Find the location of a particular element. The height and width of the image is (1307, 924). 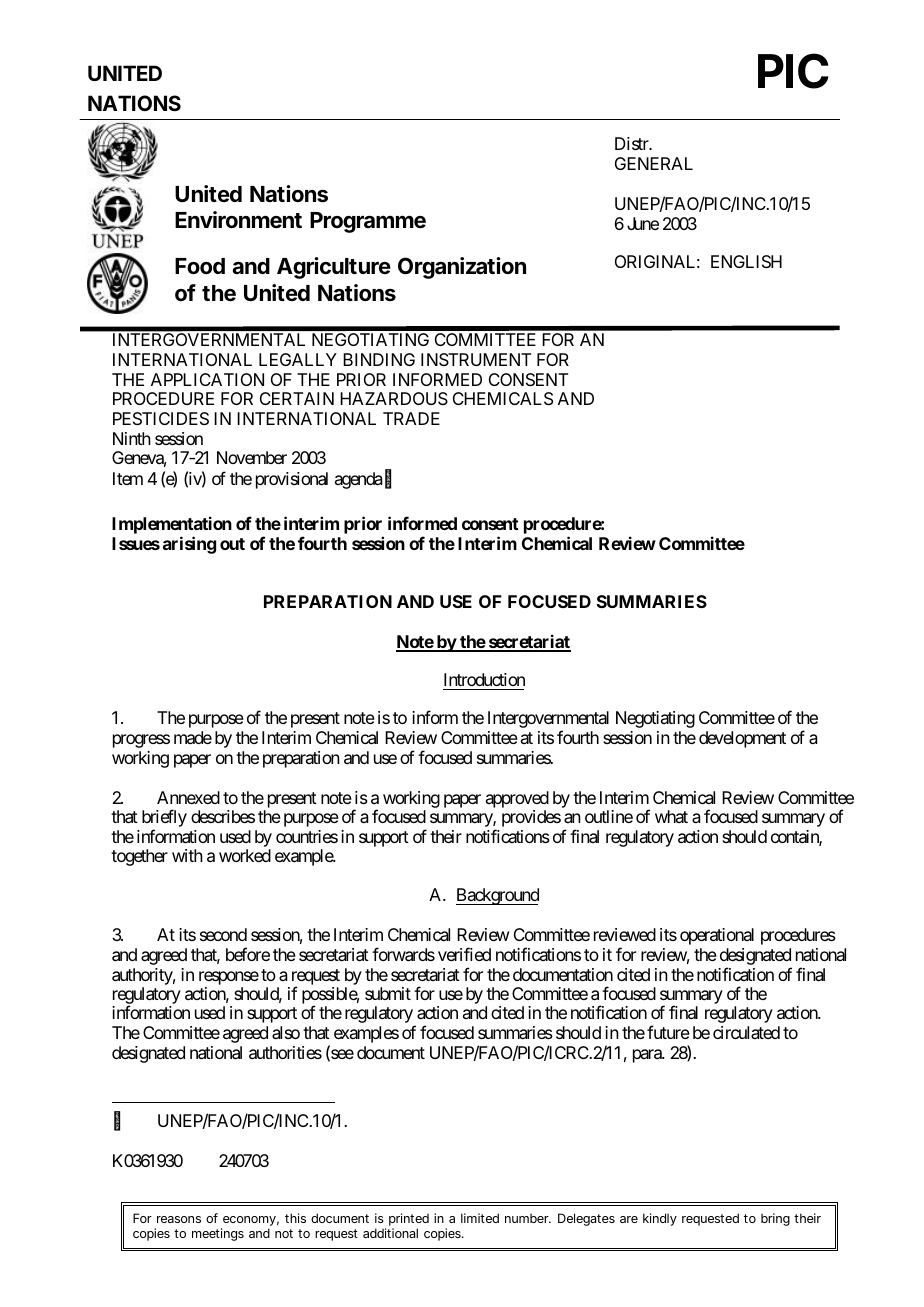

limited is located at coordinates (480, 1218).
